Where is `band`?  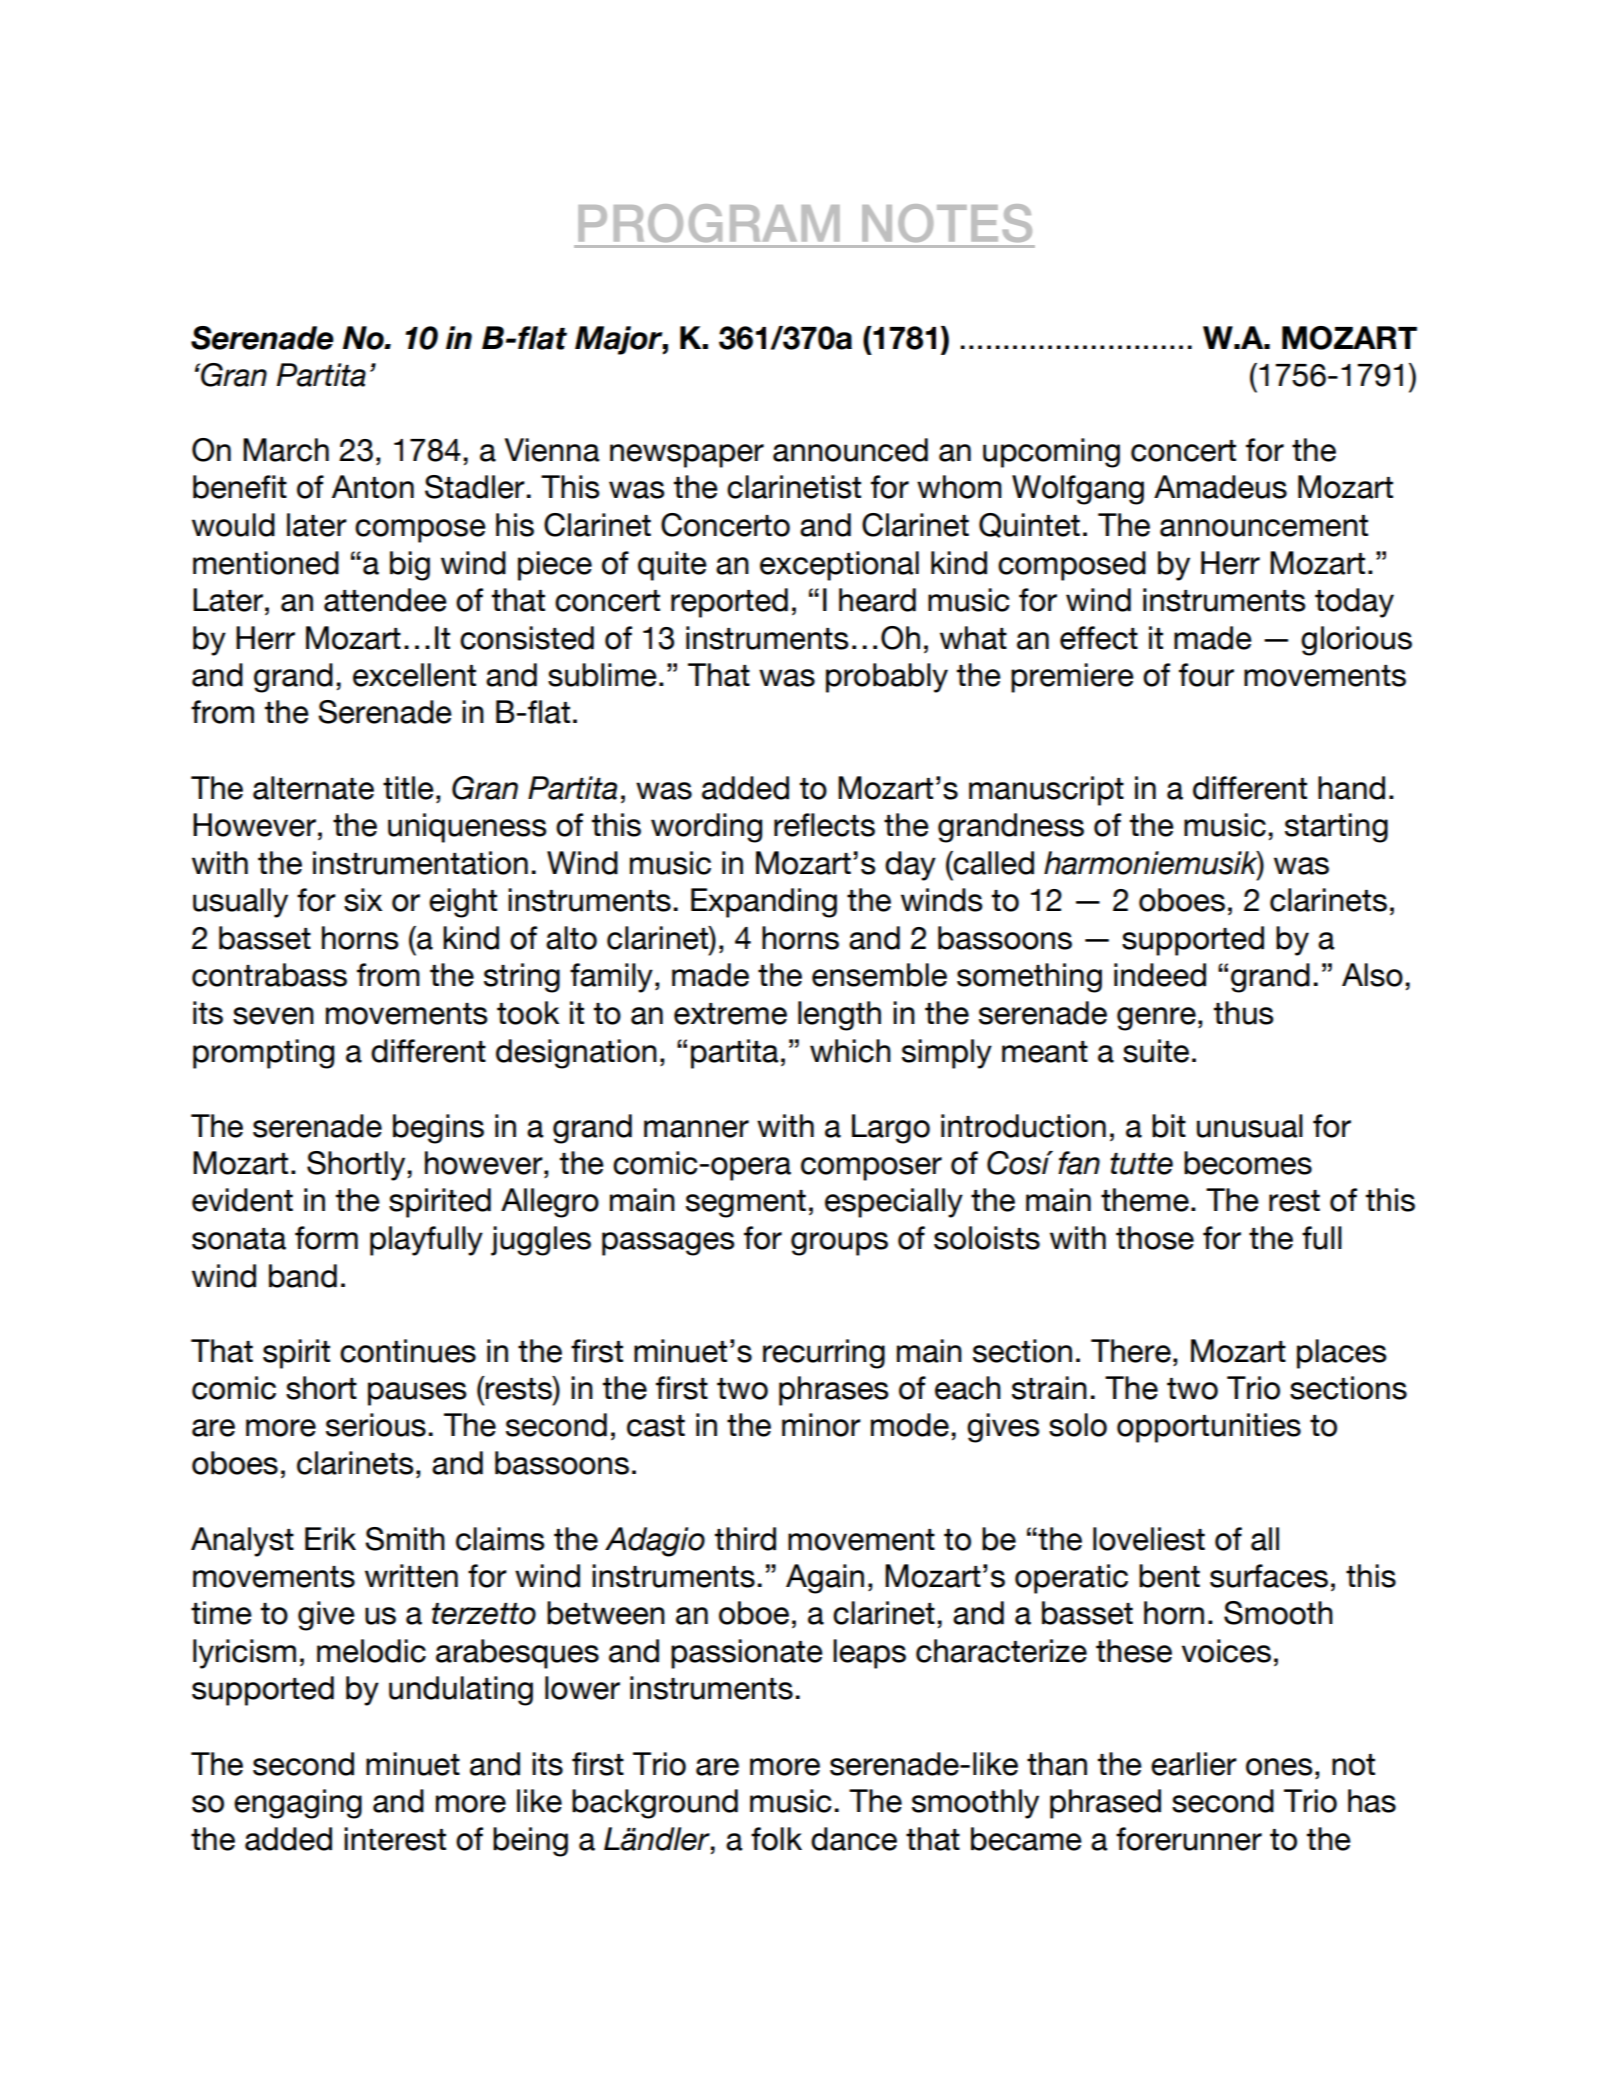
band is located at coordinates (303, 1276).
